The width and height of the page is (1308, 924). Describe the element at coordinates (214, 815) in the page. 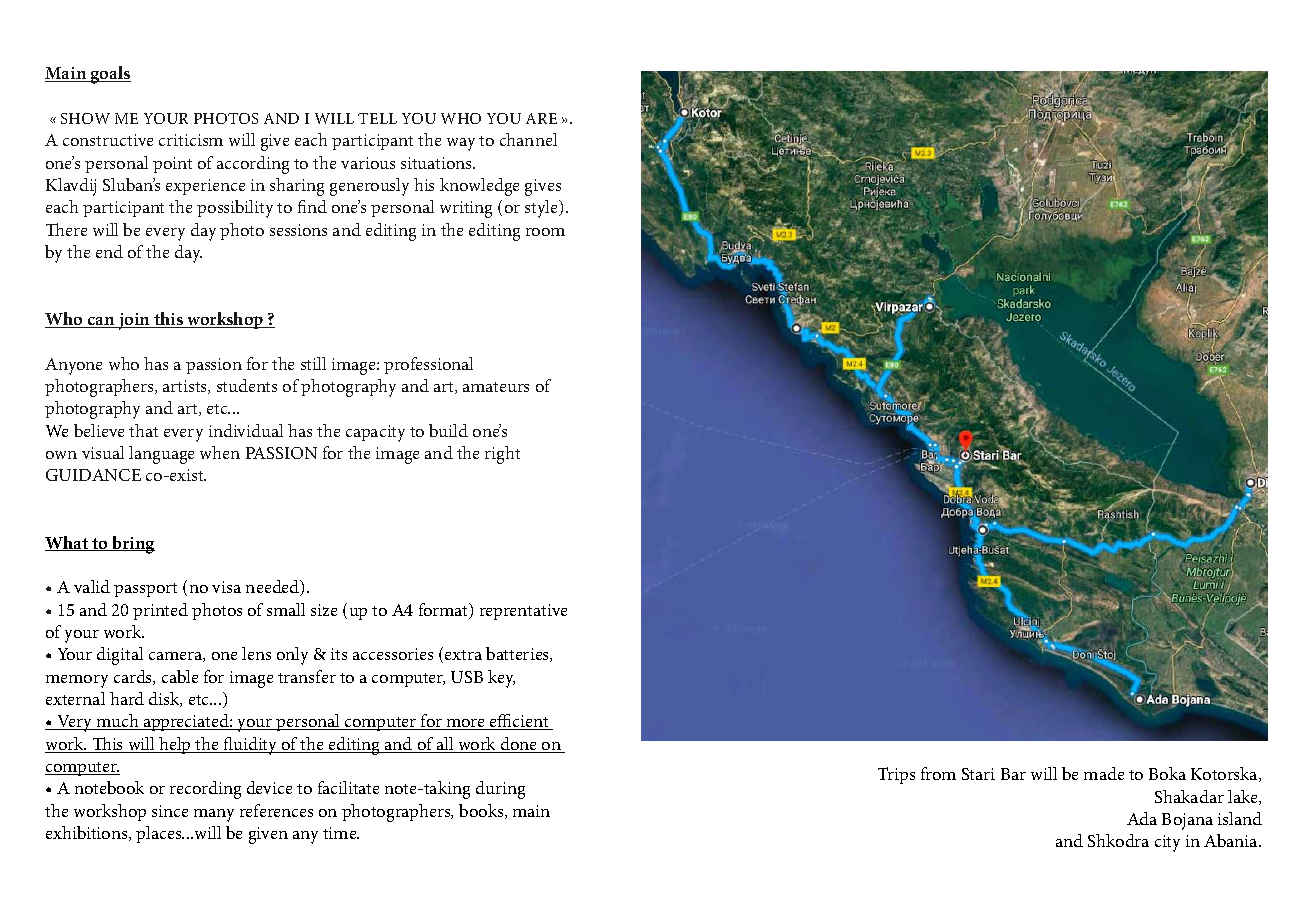

I see `many` at that location.
